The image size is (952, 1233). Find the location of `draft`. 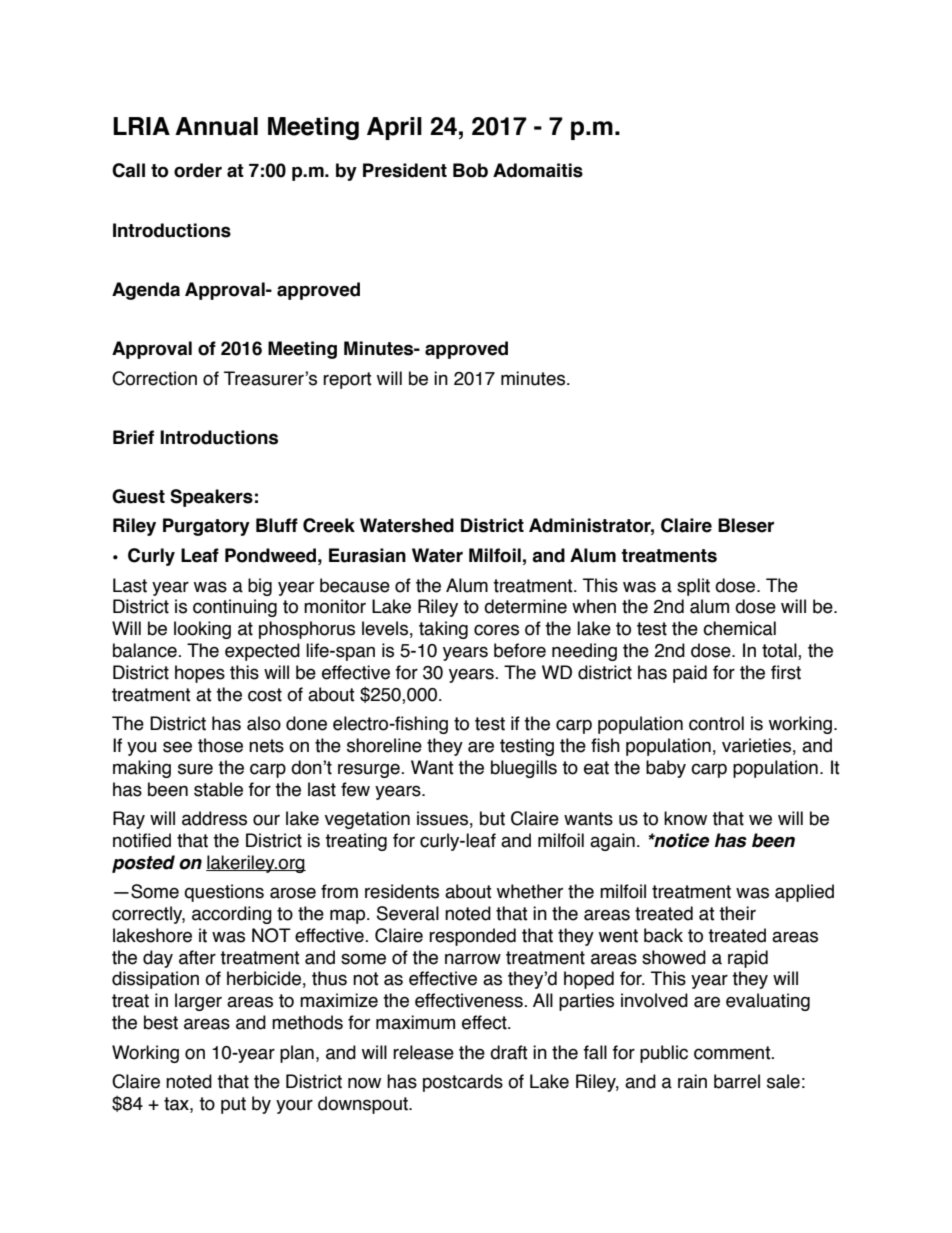

draft is located at coordinates (509, 1052).
